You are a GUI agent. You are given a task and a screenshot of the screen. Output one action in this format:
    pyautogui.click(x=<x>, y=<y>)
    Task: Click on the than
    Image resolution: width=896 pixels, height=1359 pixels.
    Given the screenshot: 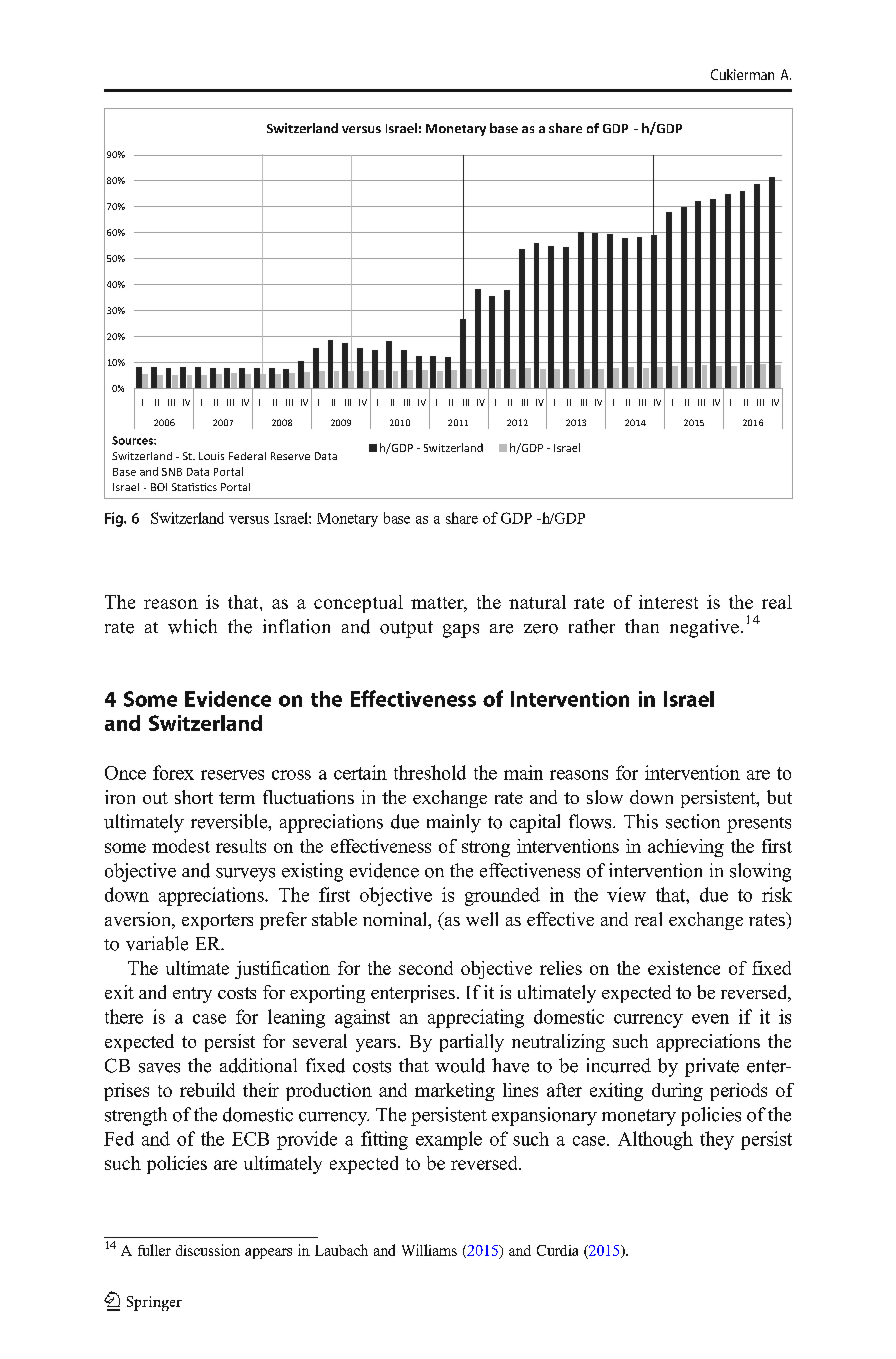 What is the action you would take?
    pyautogui.click(x=642, y=626)
